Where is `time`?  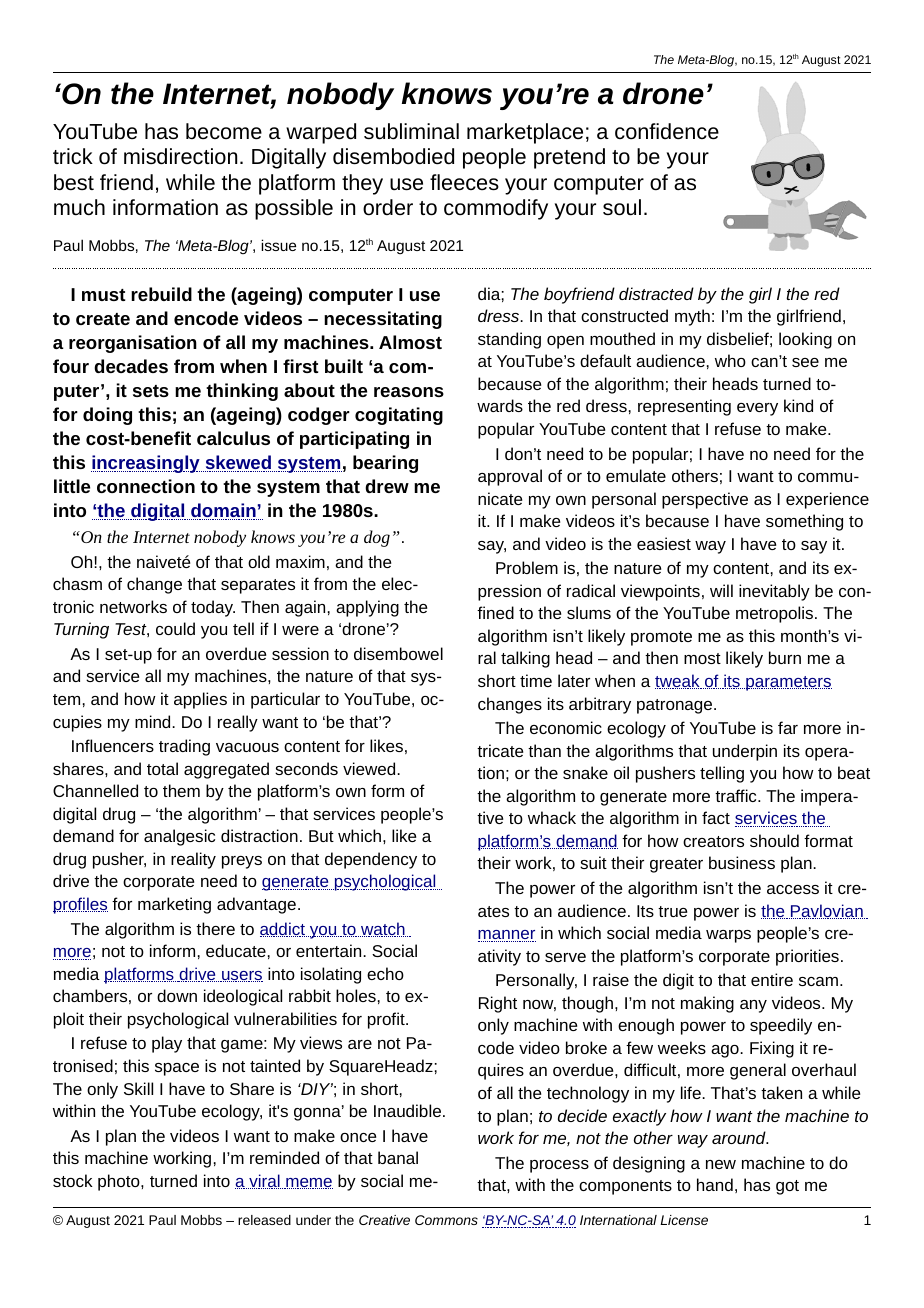
time is located at coordinates (536, 680).
